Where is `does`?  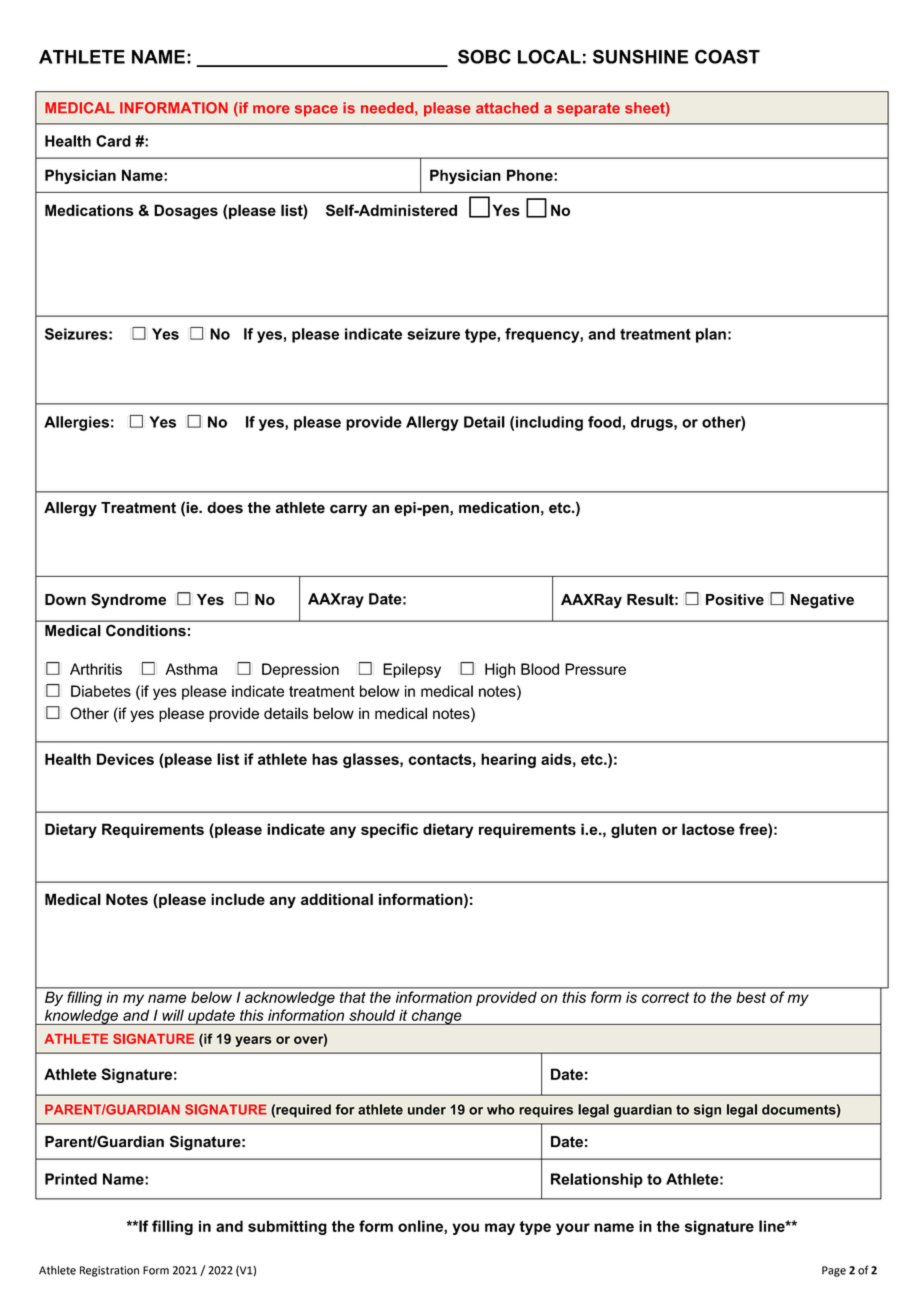 does is located at coordinates (225, 508).
